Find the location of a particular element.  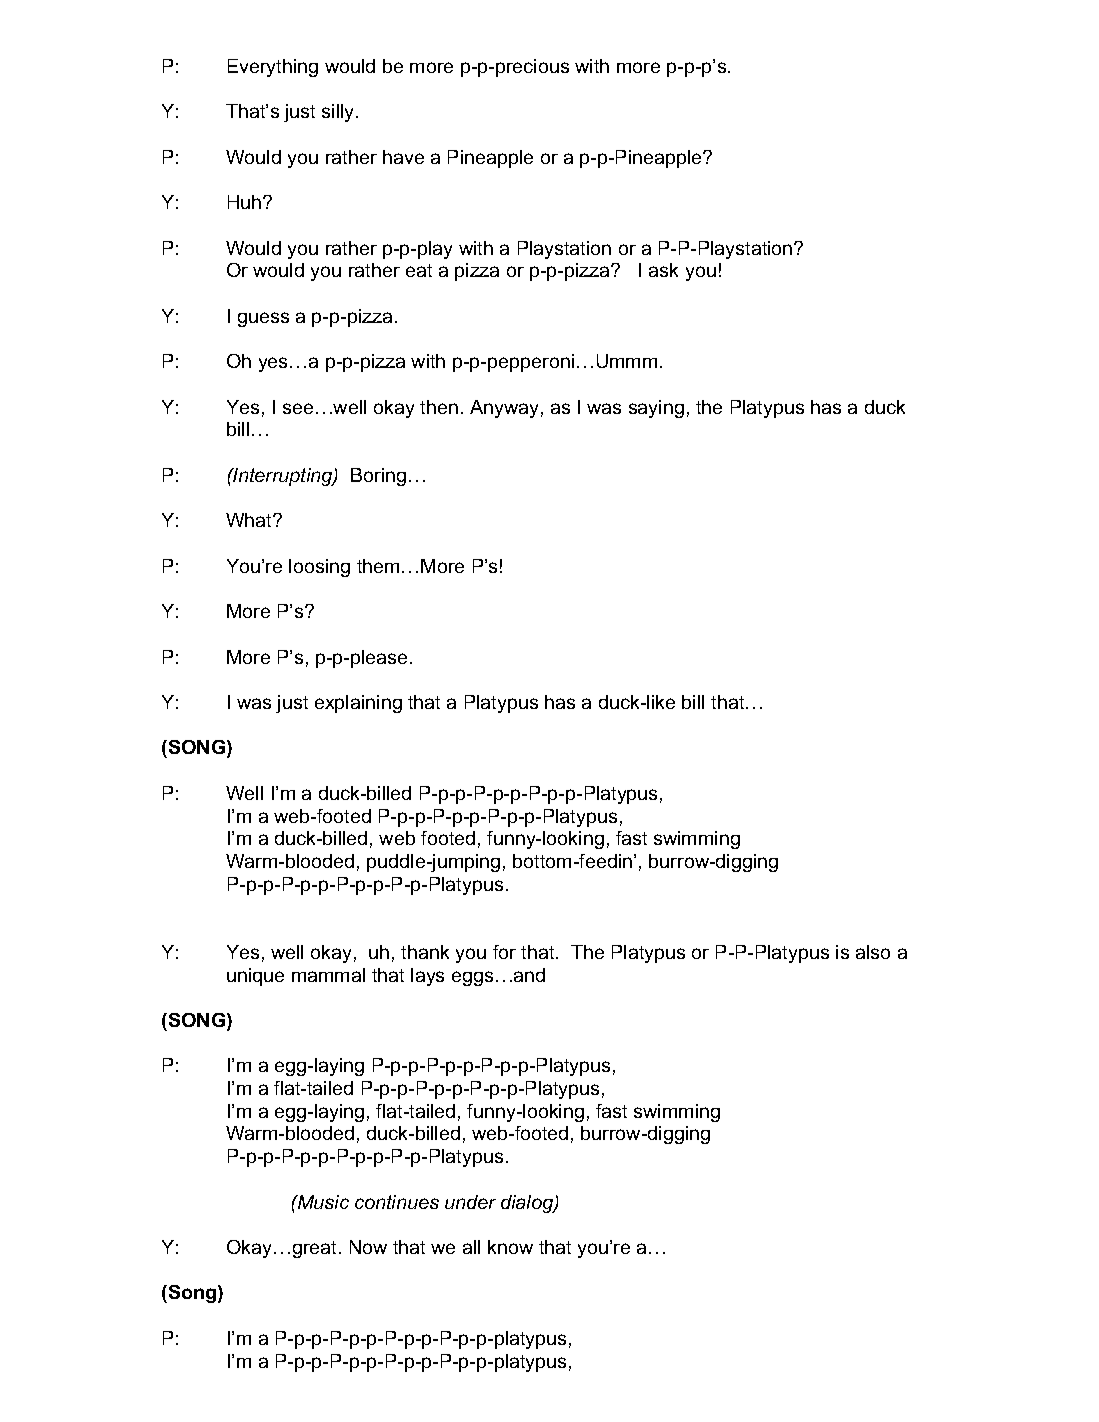

ask is located at coordinates (663, 270).
